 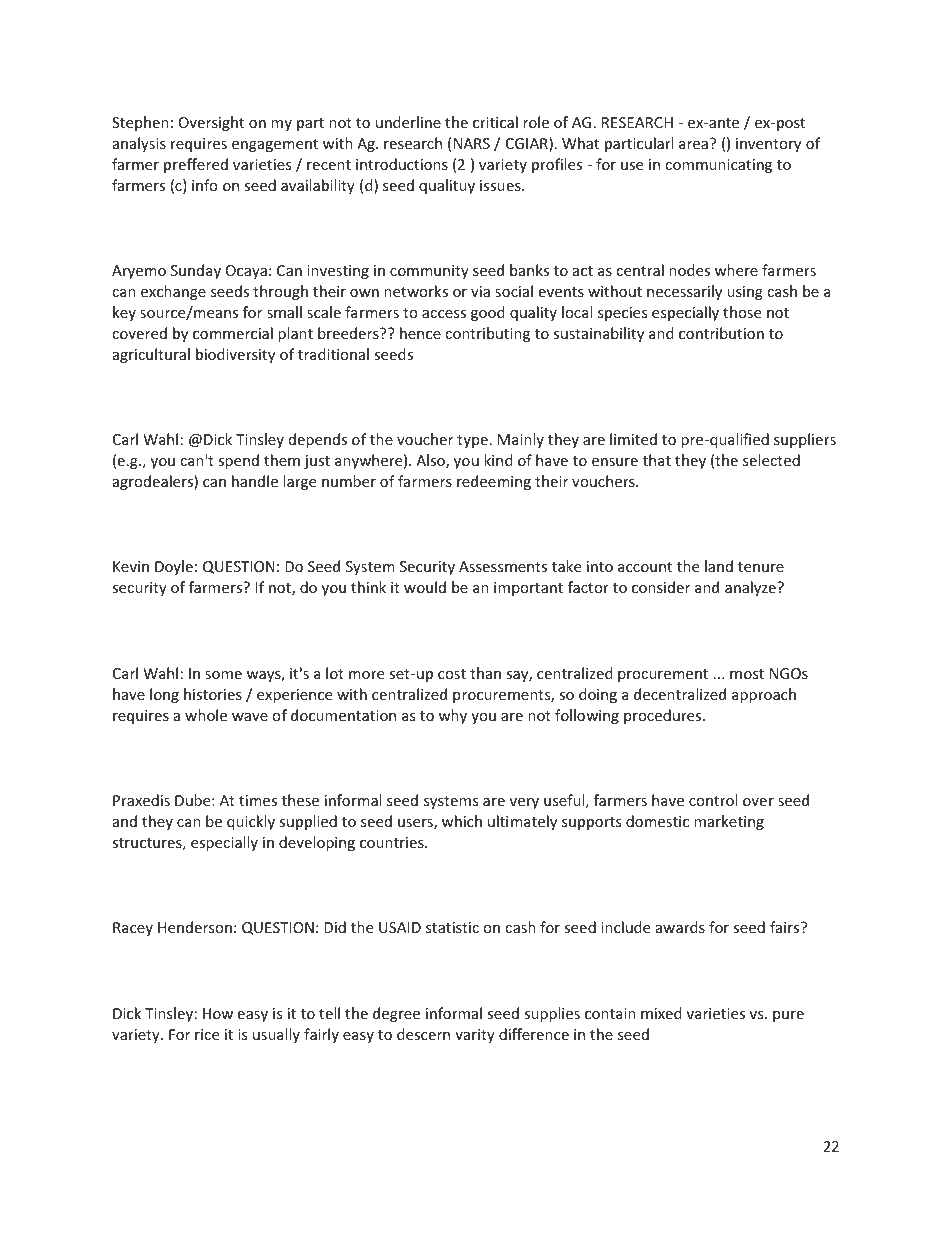 What do you see at coordinates (719, 566) in the document?
I see `land` at bounding box center [719, 566].
